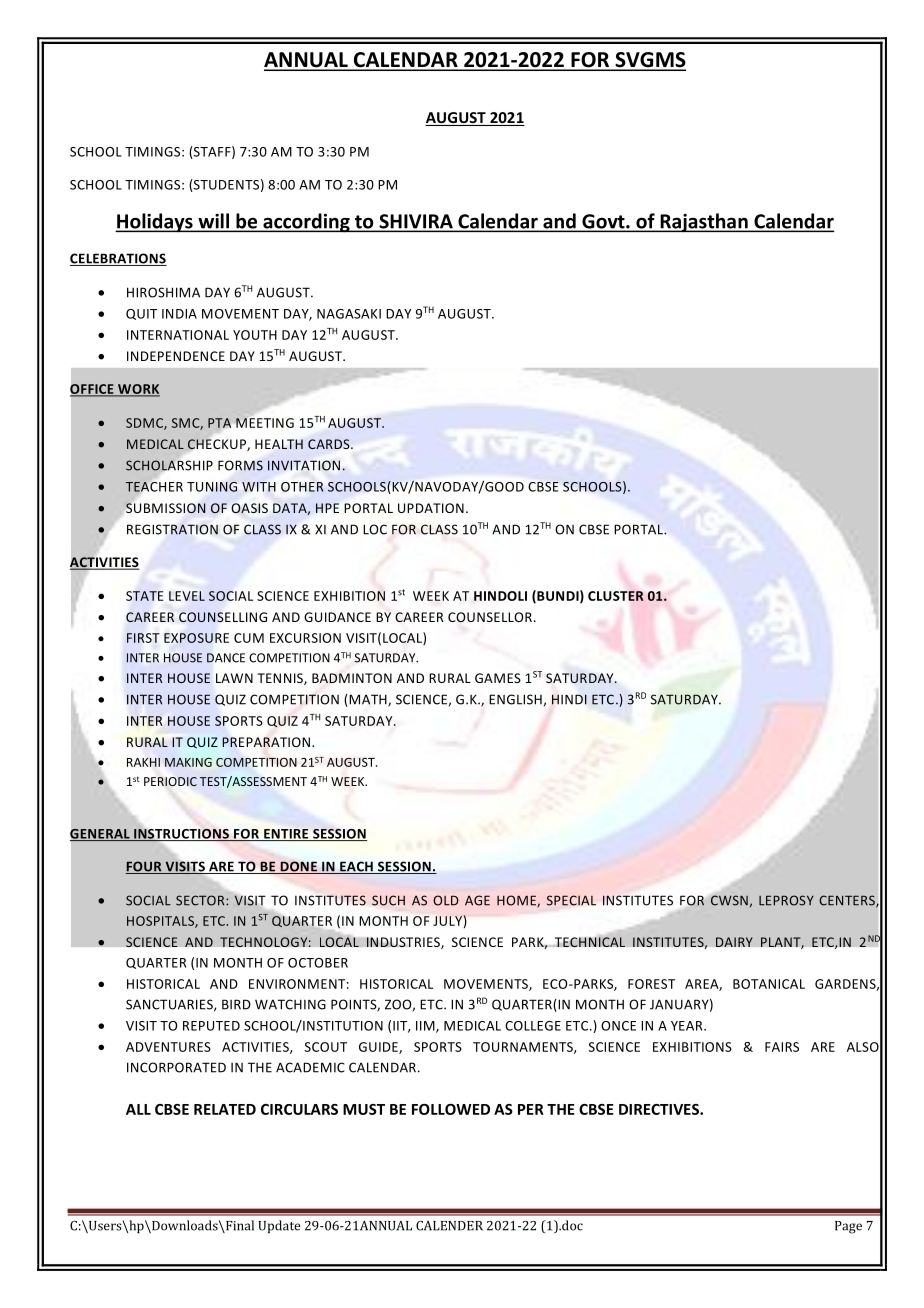  What do you see at coordinates (213, 222) in the screenshot?
I see `will` at bounding box center [213, 222].
